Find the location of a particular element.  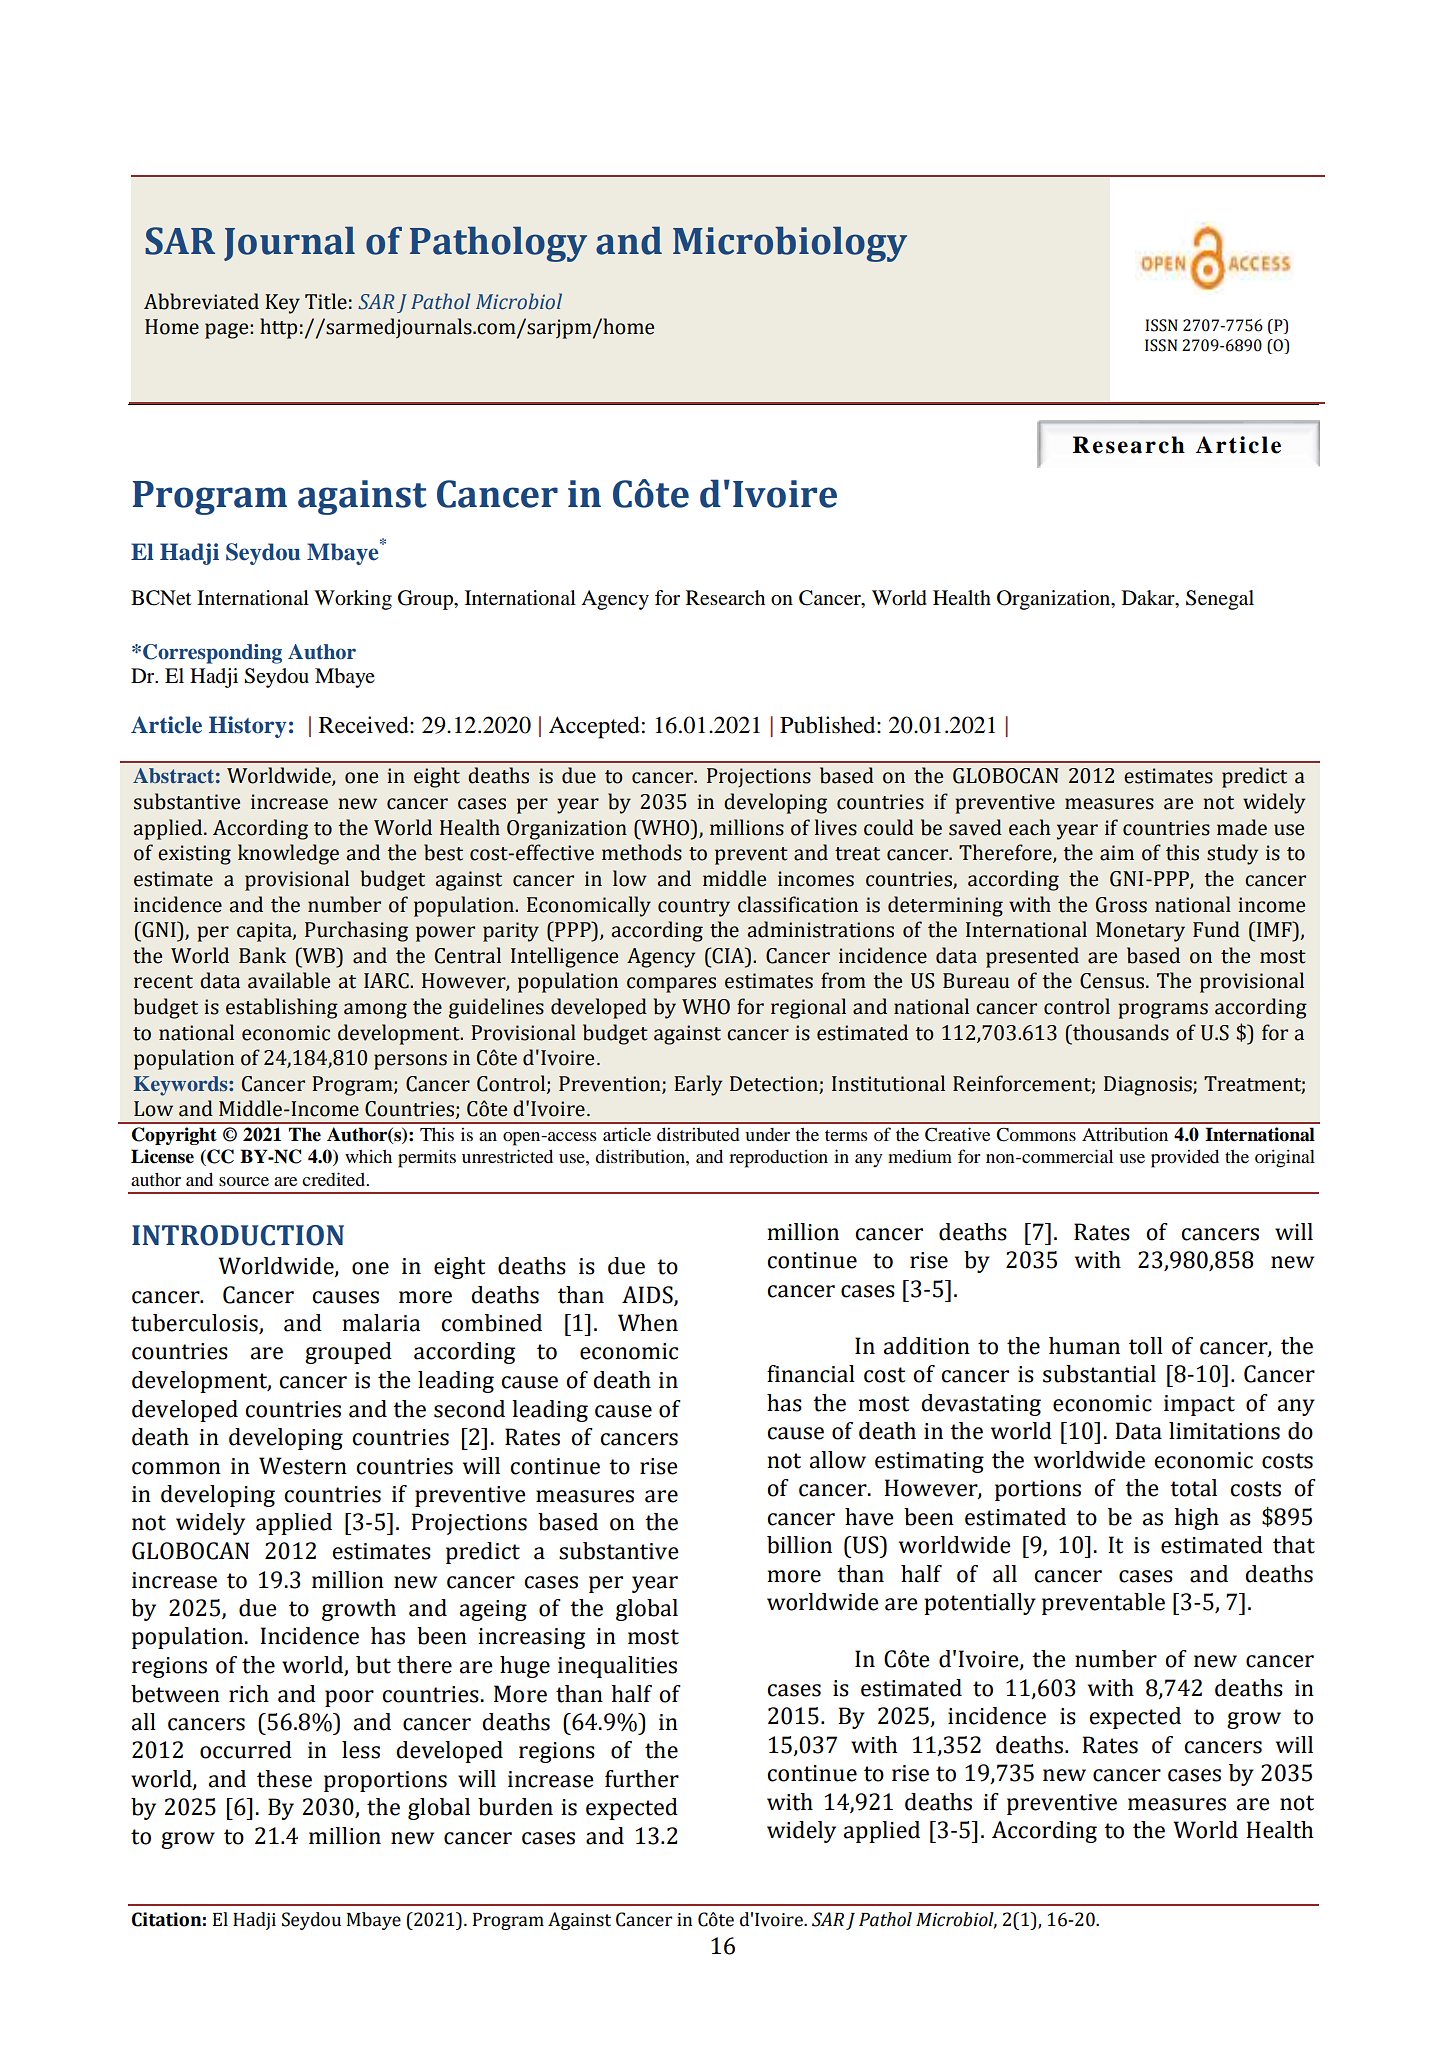

malaria is located at coordinates (381, 1323).
